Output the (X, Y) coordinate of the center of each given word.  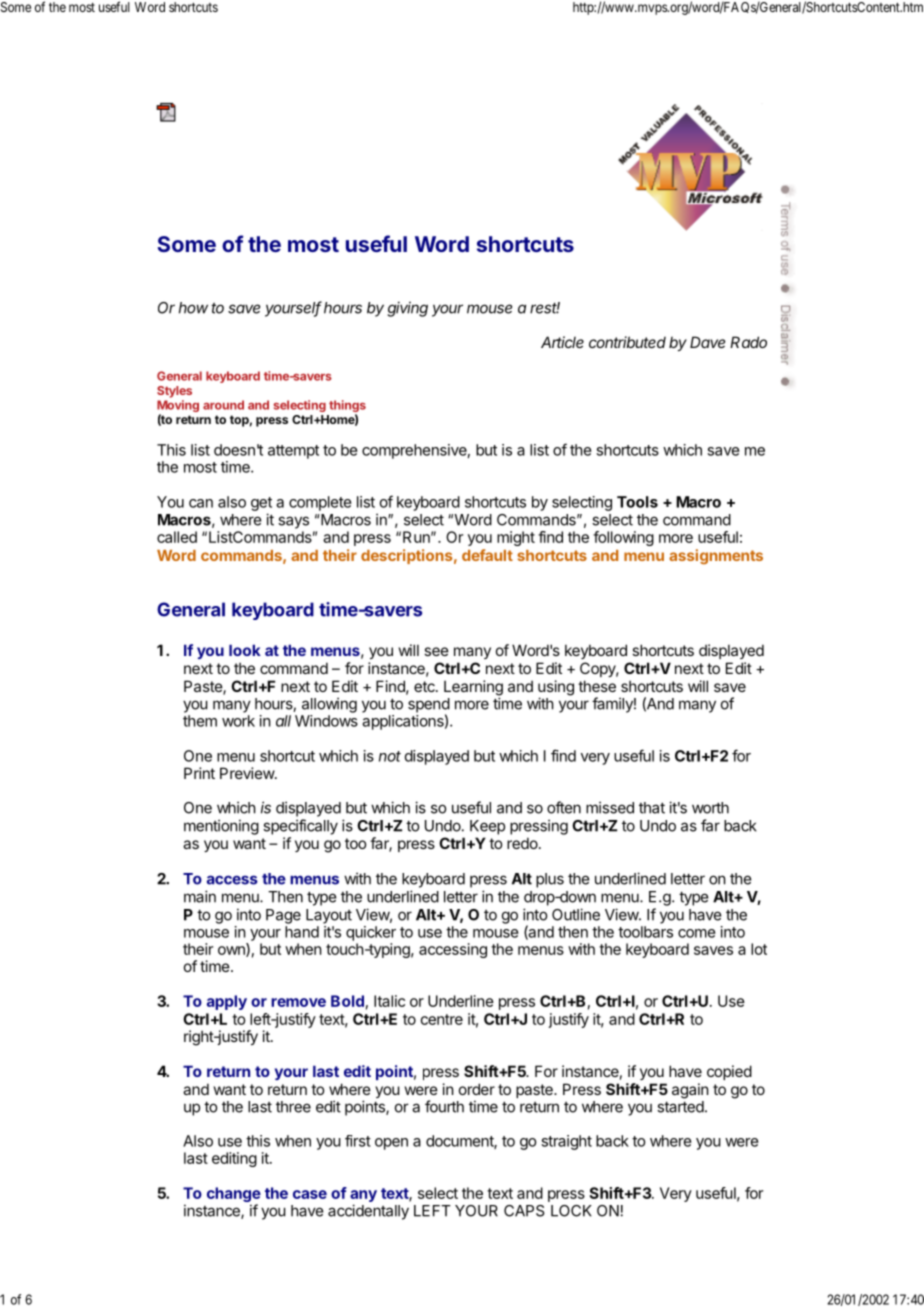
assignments (716, 556)
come (697, 933)
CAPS (524, 1211)
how (193, 308)
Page (283, 916)
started (680, 1107)
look (245, 650)
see (436, 651)
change (234, 1194)
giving (408, 309)
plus (550, 880)
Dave (707, 342)
